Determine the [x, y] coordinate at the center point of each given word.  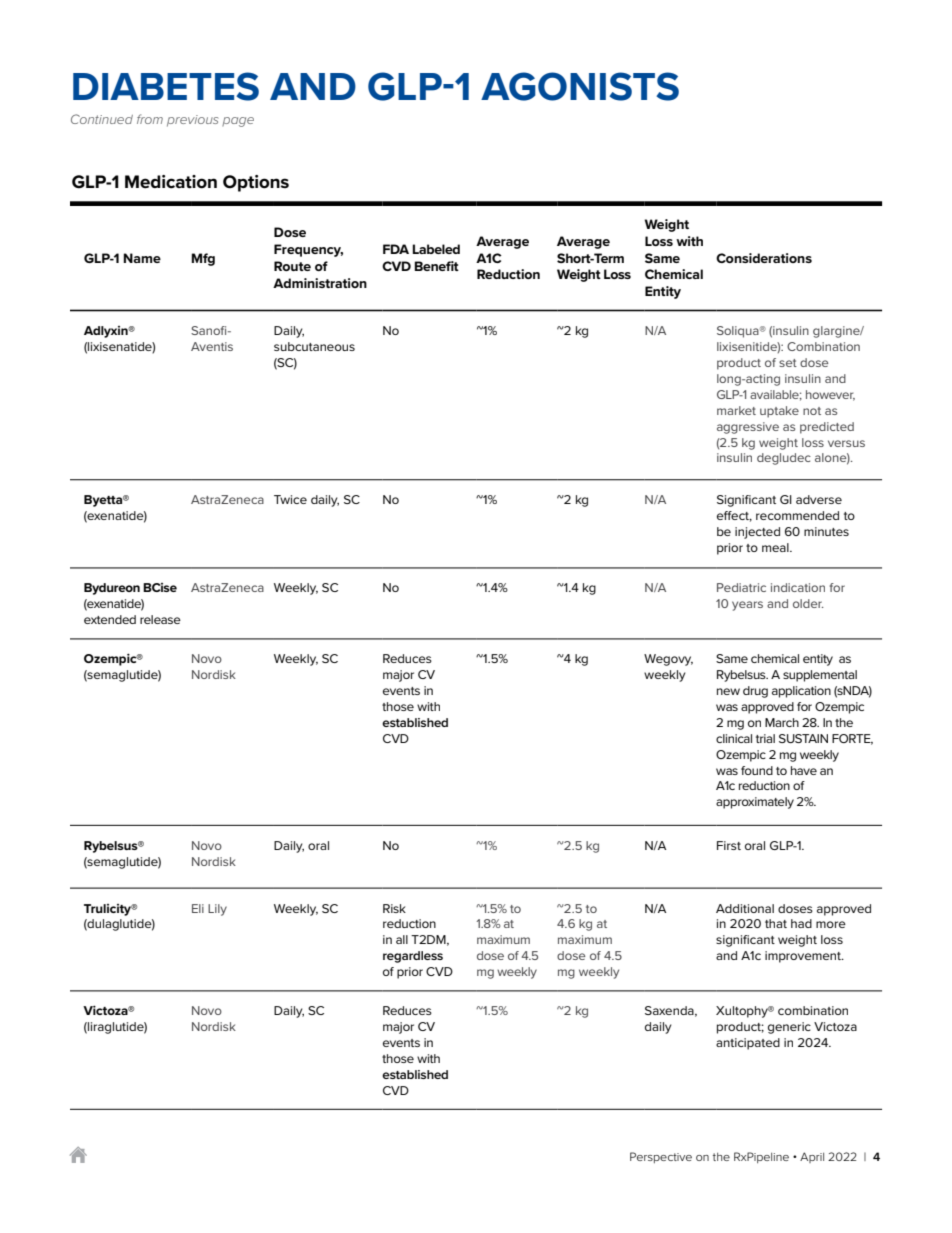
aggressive [748, 428]
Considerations [764, 258]
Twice [290, 499]
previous [192, 121]
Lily [217, 910]
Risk [394, 908]
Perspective [661, 1157]
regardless [413, 957]
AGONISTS [580, 86]
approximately [755, 803]
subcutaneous [314, 346]
